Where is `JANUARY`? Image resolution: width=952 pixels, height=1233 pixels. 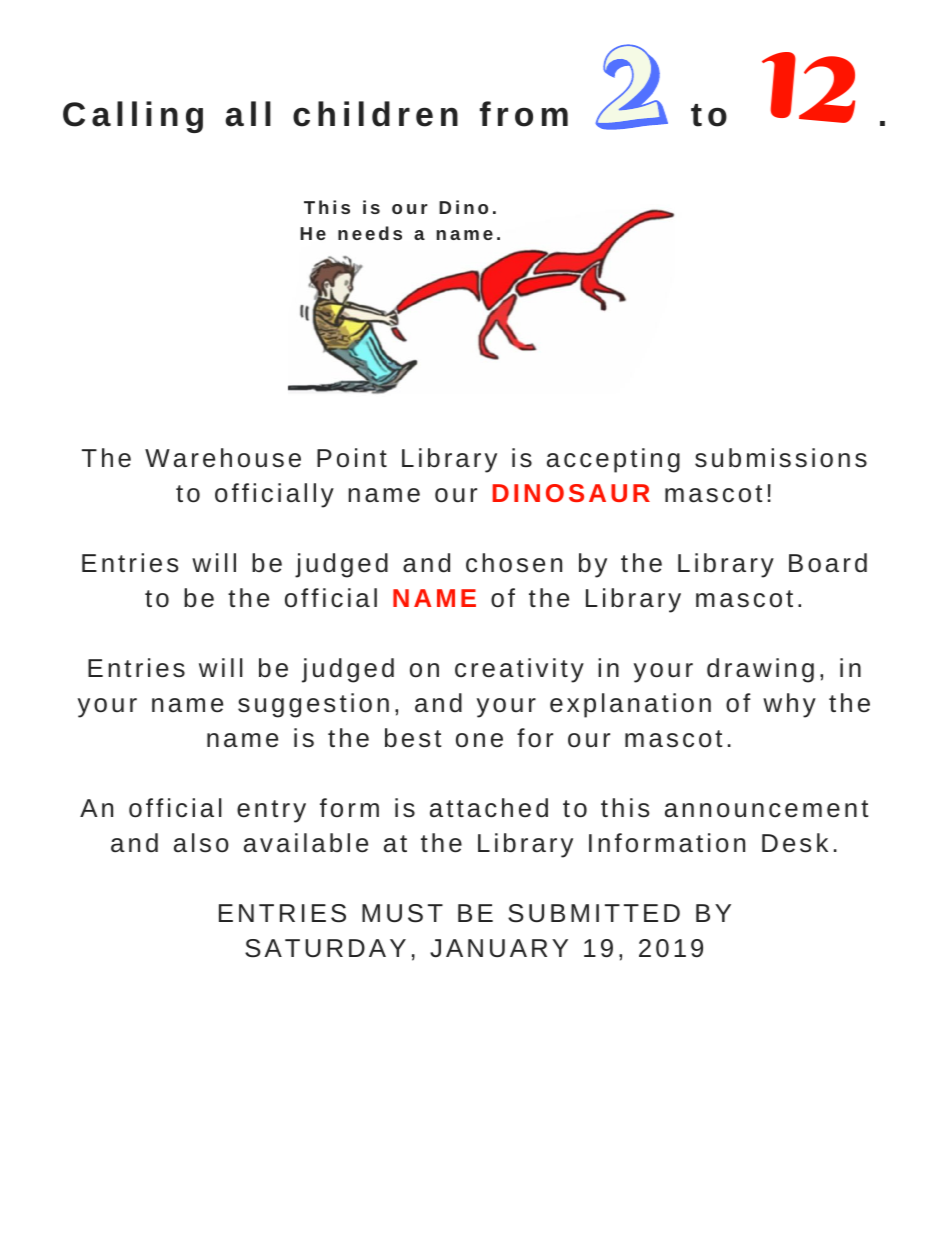
JANUARY is located at coordinates (499, 948).
